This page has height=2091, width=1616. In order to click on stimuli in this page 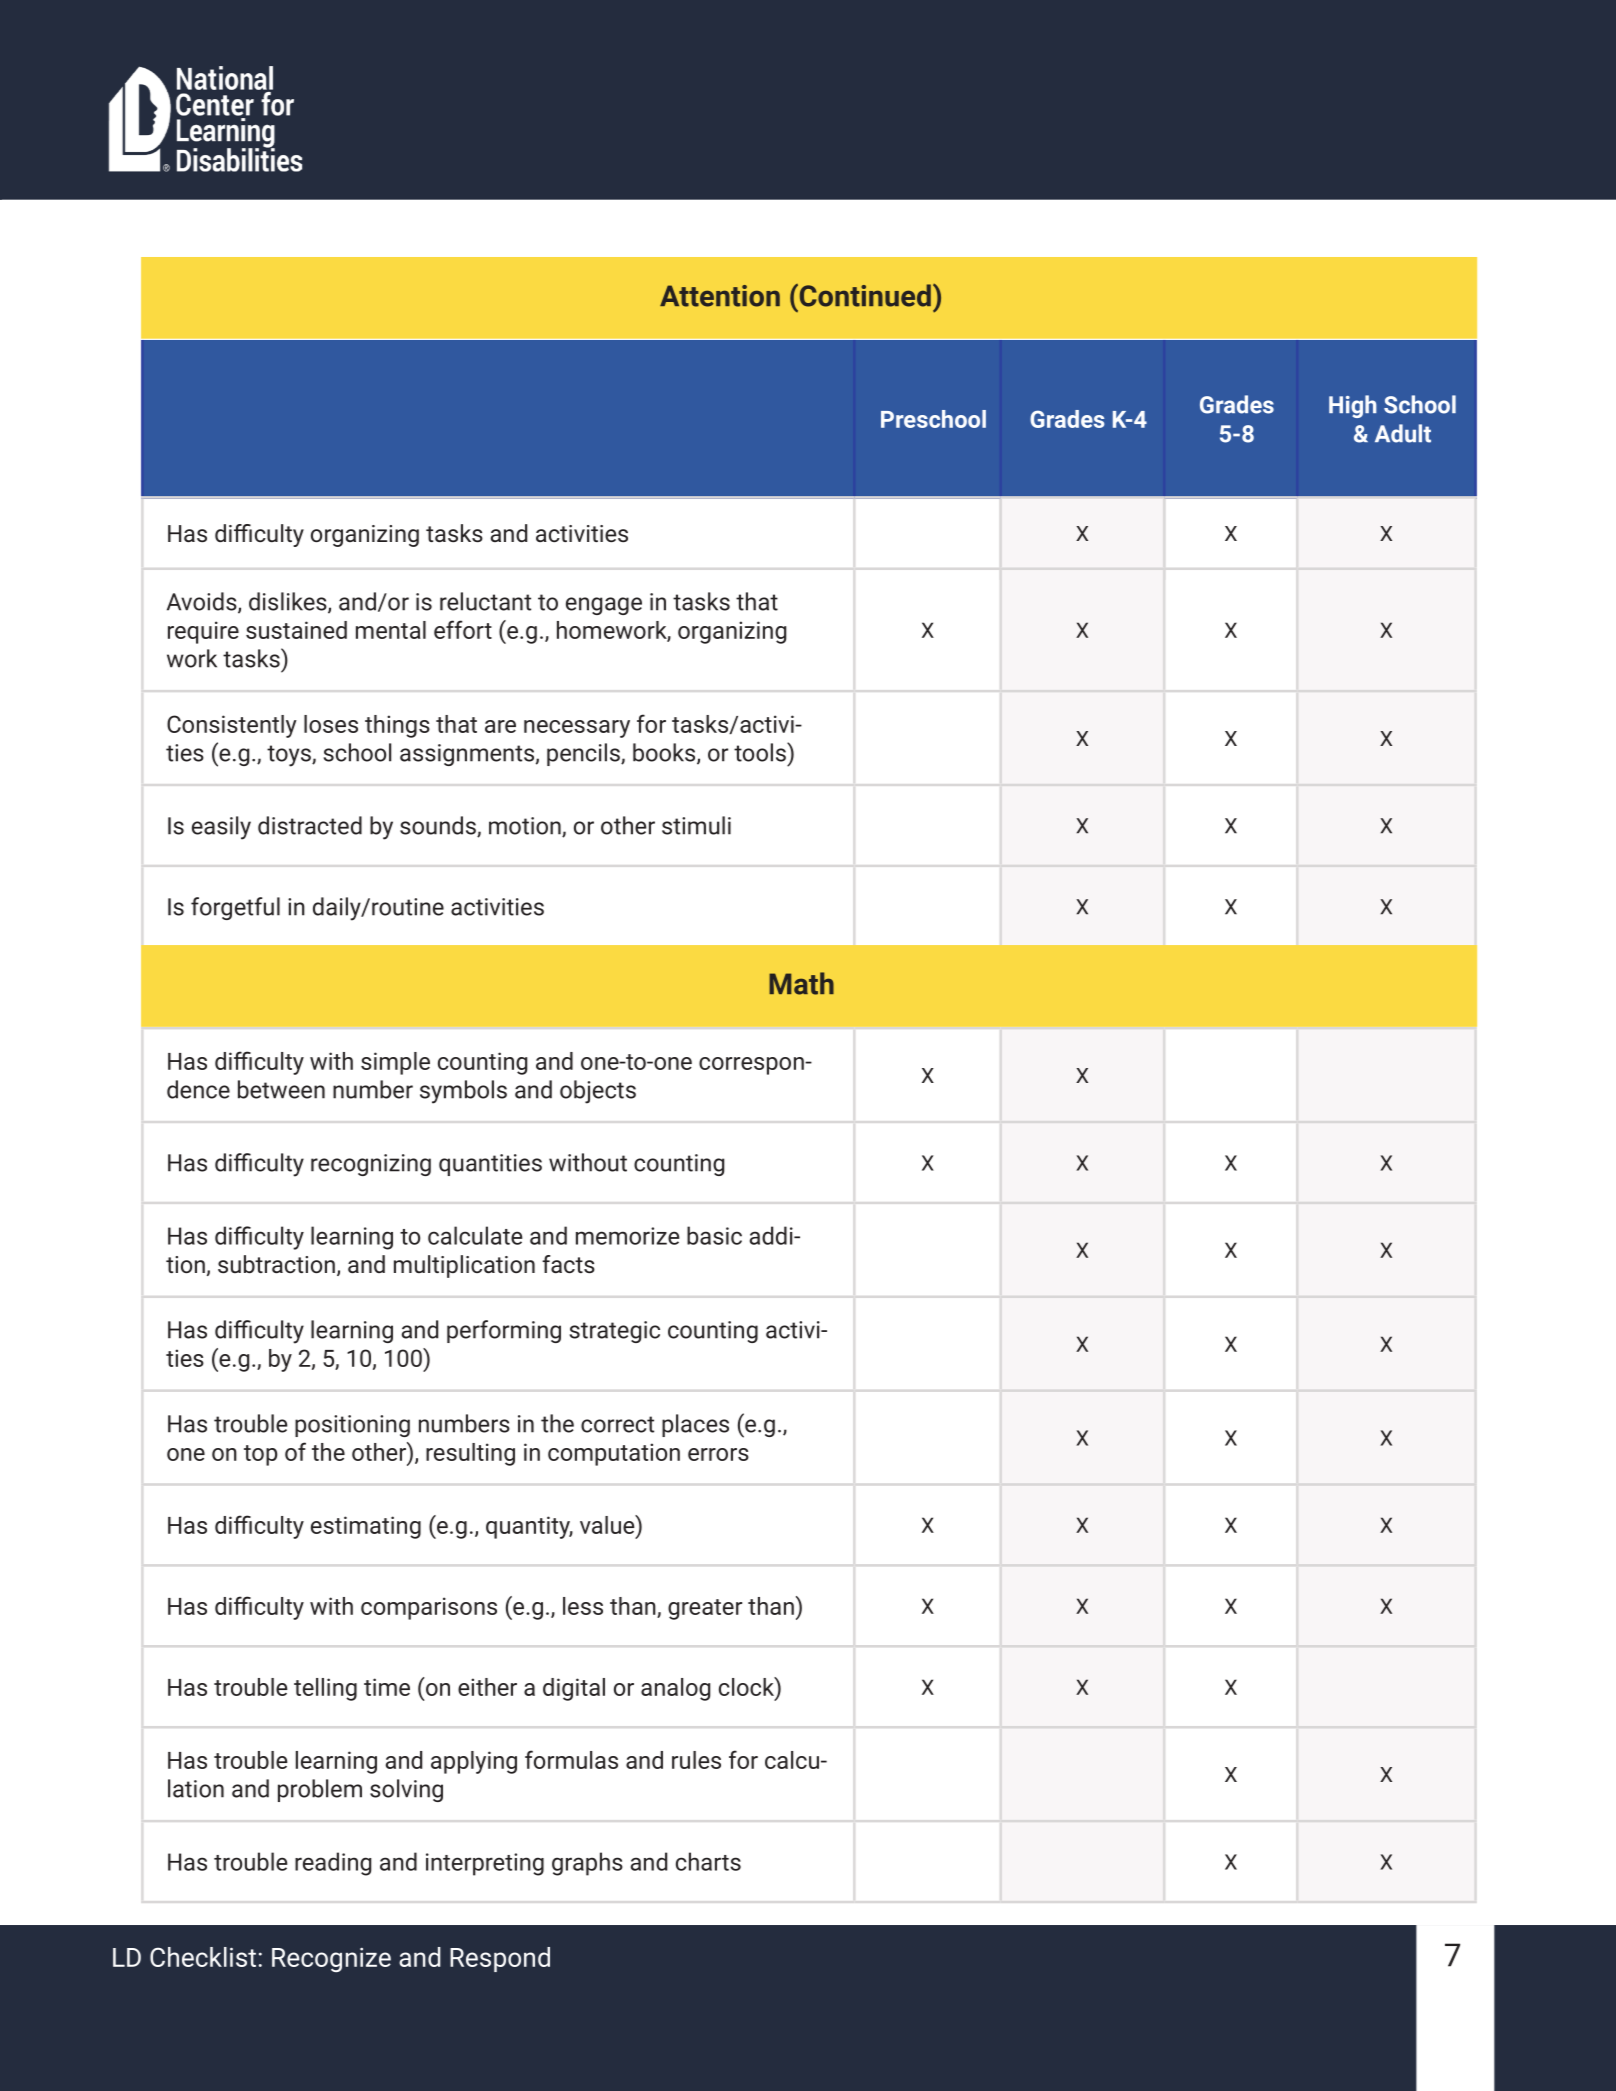, I will do `click(696, 825)`.
